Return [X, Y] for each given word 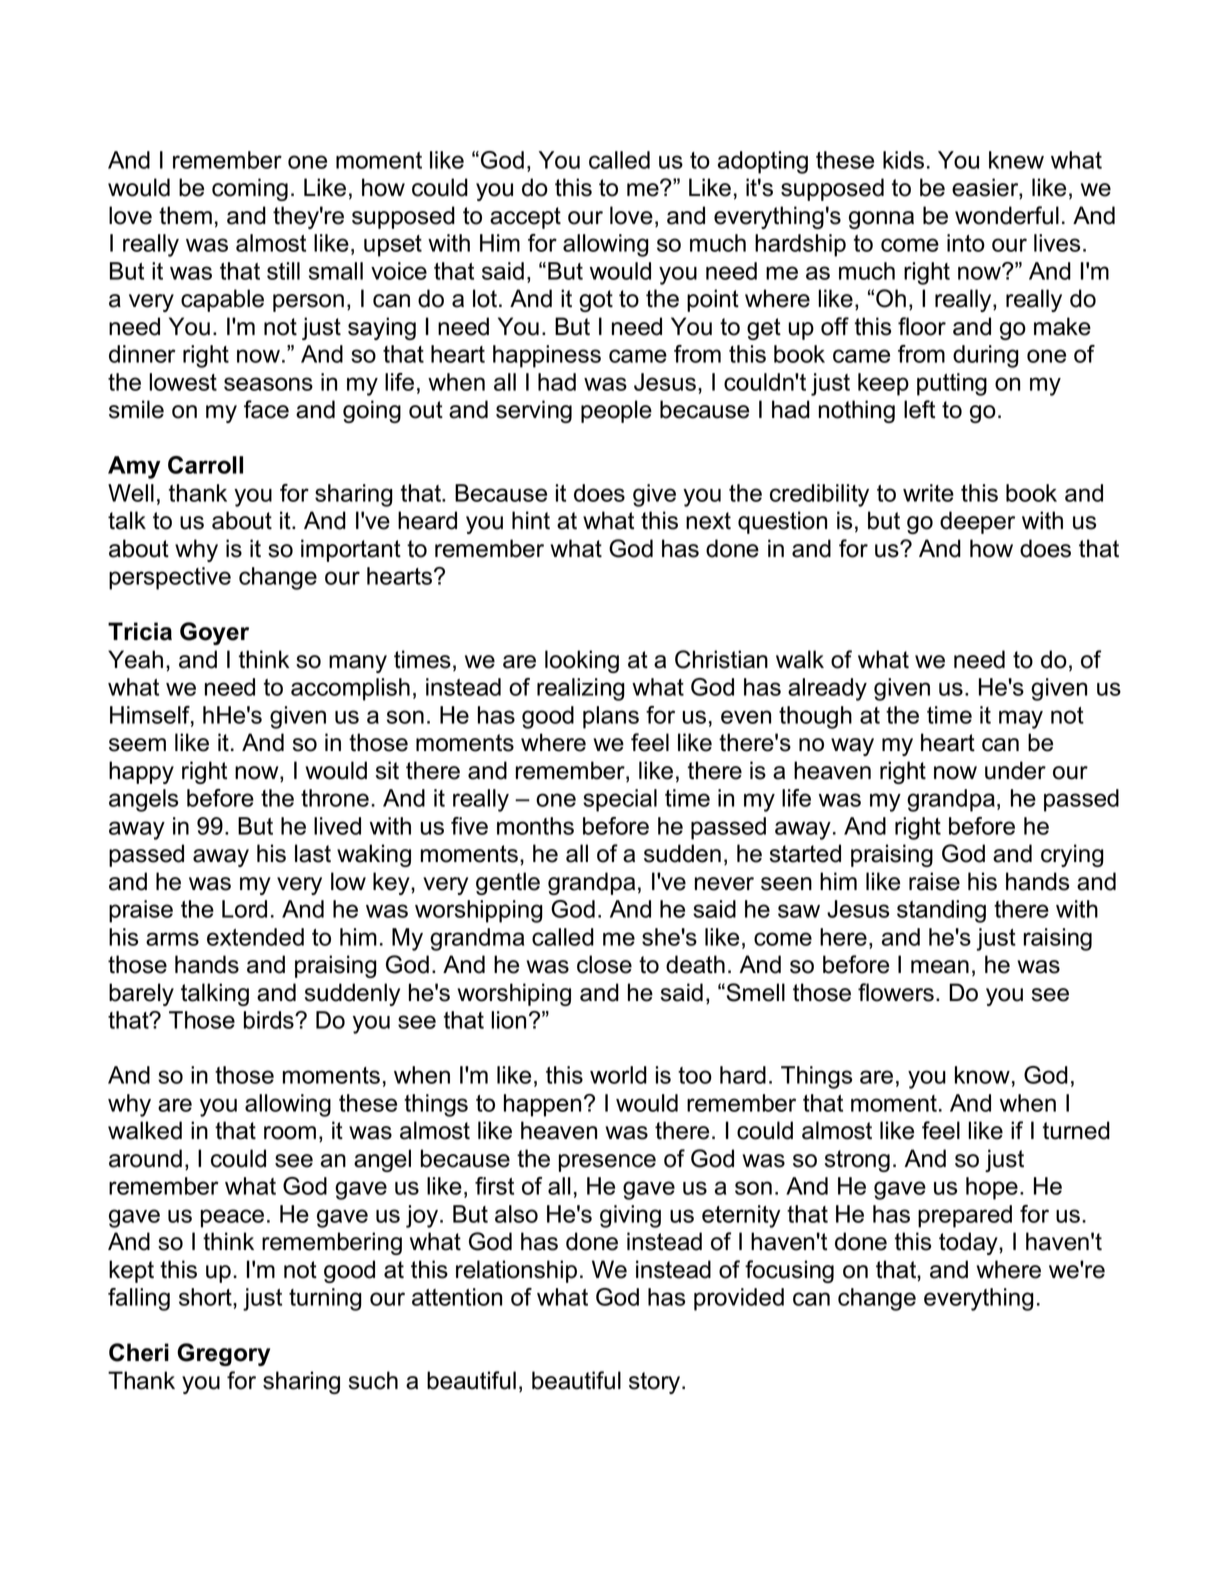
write [928, 493]
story [656, 1383]
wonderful [1007, 215]
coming [250, 189]
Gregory [223, 1354]
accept [525, 218]
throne [335, 798]
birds [270, 1020]
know [982, 1075]
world [618, 1075]
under [1015, 770]
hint [531, 520]
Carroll [205, 465]
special [620, 800]
